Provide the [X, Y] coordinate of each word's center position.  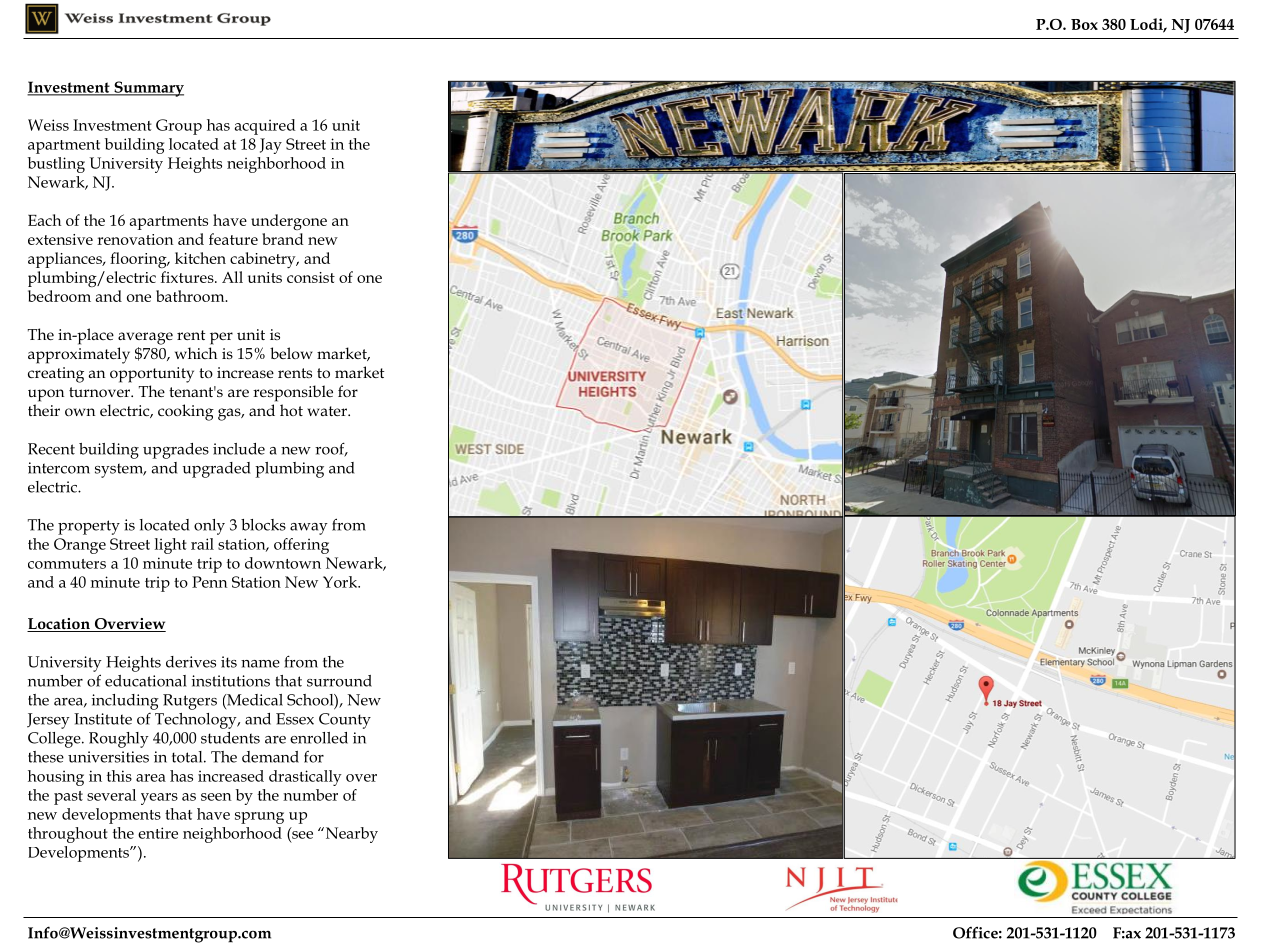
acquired [265, 127]
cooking [186, 412]
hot [291, 410]
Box [1084, 24]
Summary [148, 89]
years [159, 799]
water [328, 411]
